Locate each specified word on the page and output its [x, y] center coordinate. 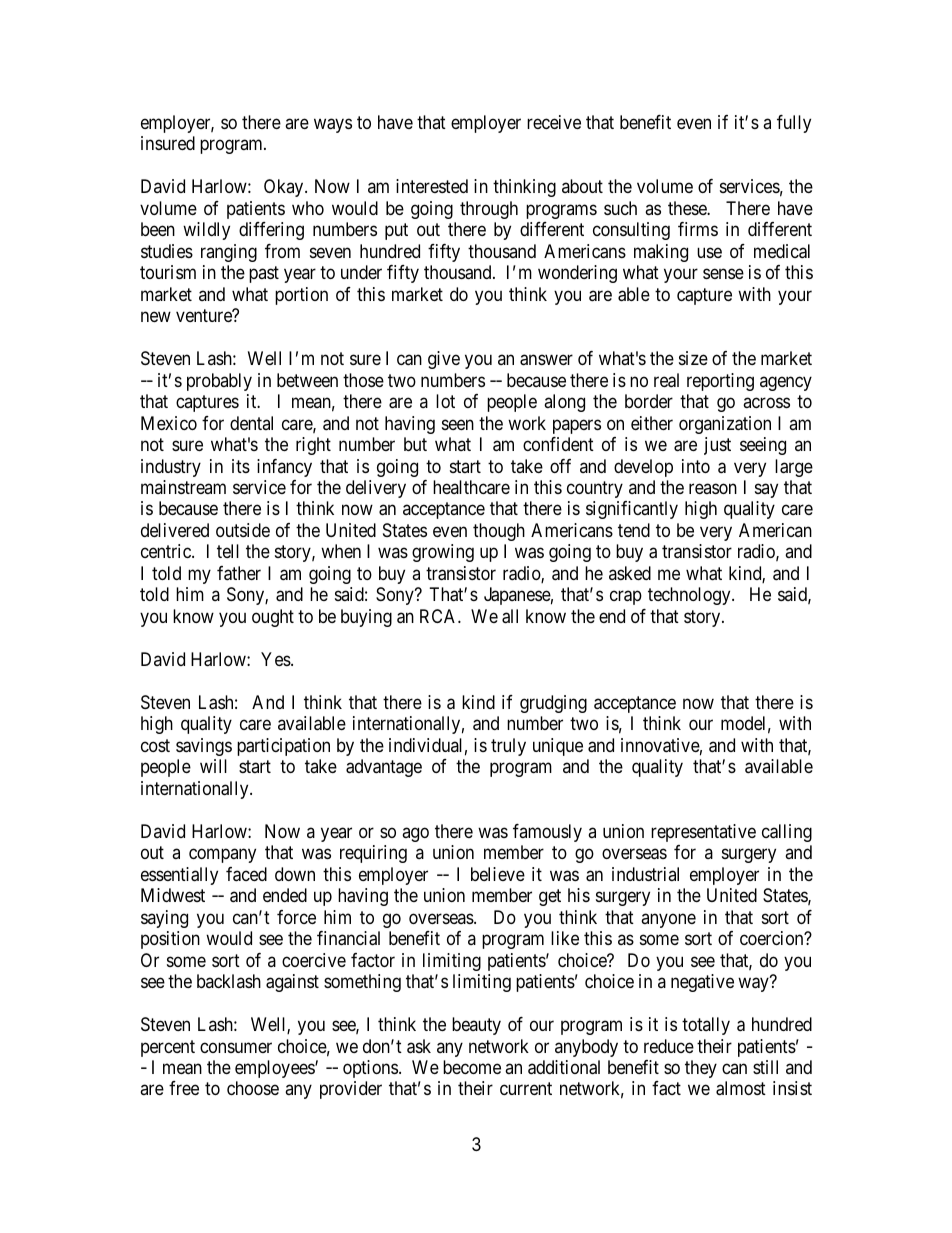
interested [432, 186]
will [213, 766]
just [717, 446]
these [688, 208]
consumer [236, 1047]
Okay [285, 188]
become [472, 1067]
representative [703, 833]
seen [458, 424]
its [241, 466]
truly [508, 747]
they [701, 1069]
